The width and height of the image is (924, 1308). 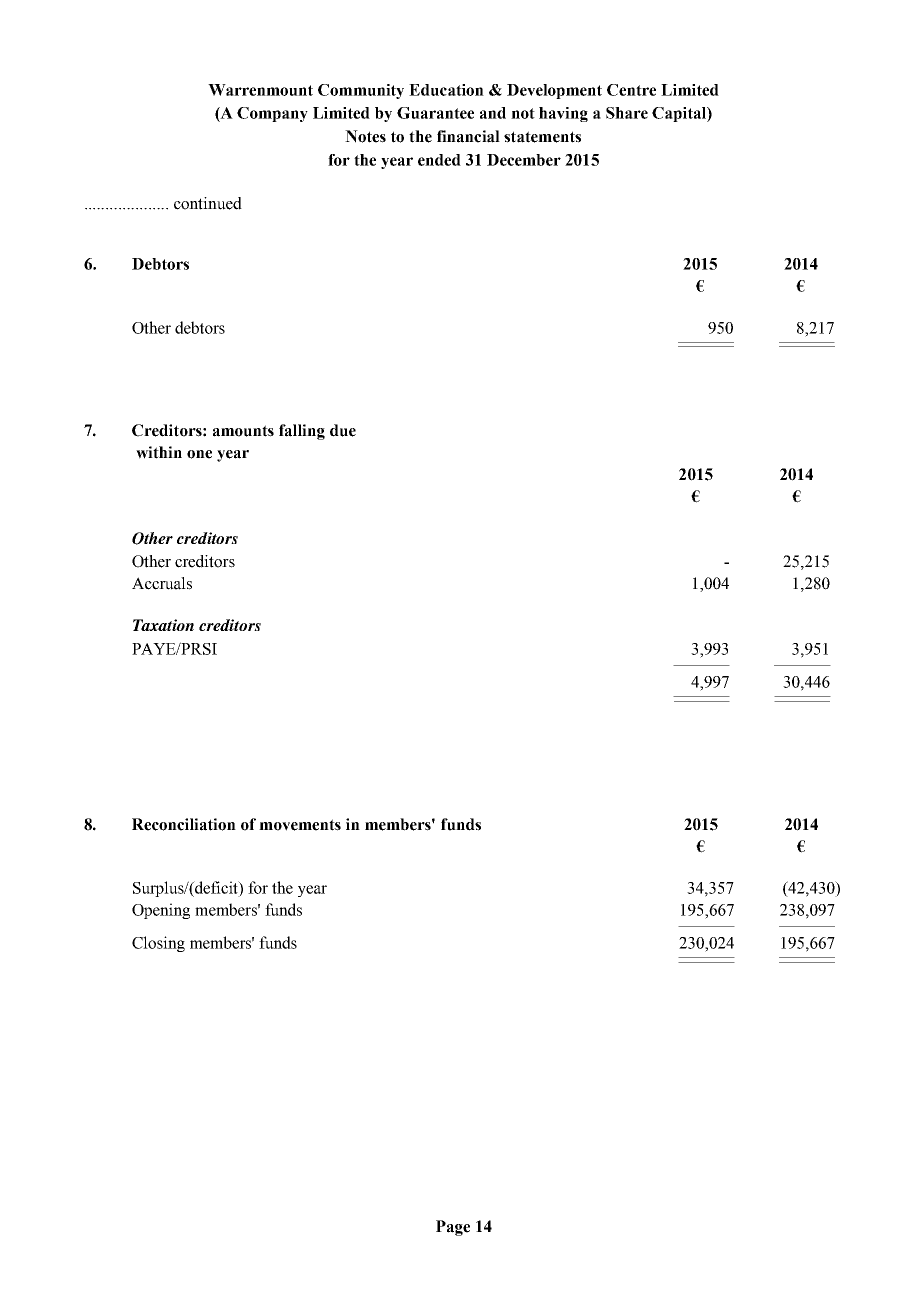 What do you see at coordinates (161, 911) in the image?
I see `Opening` at bounding box center [161, 911].
